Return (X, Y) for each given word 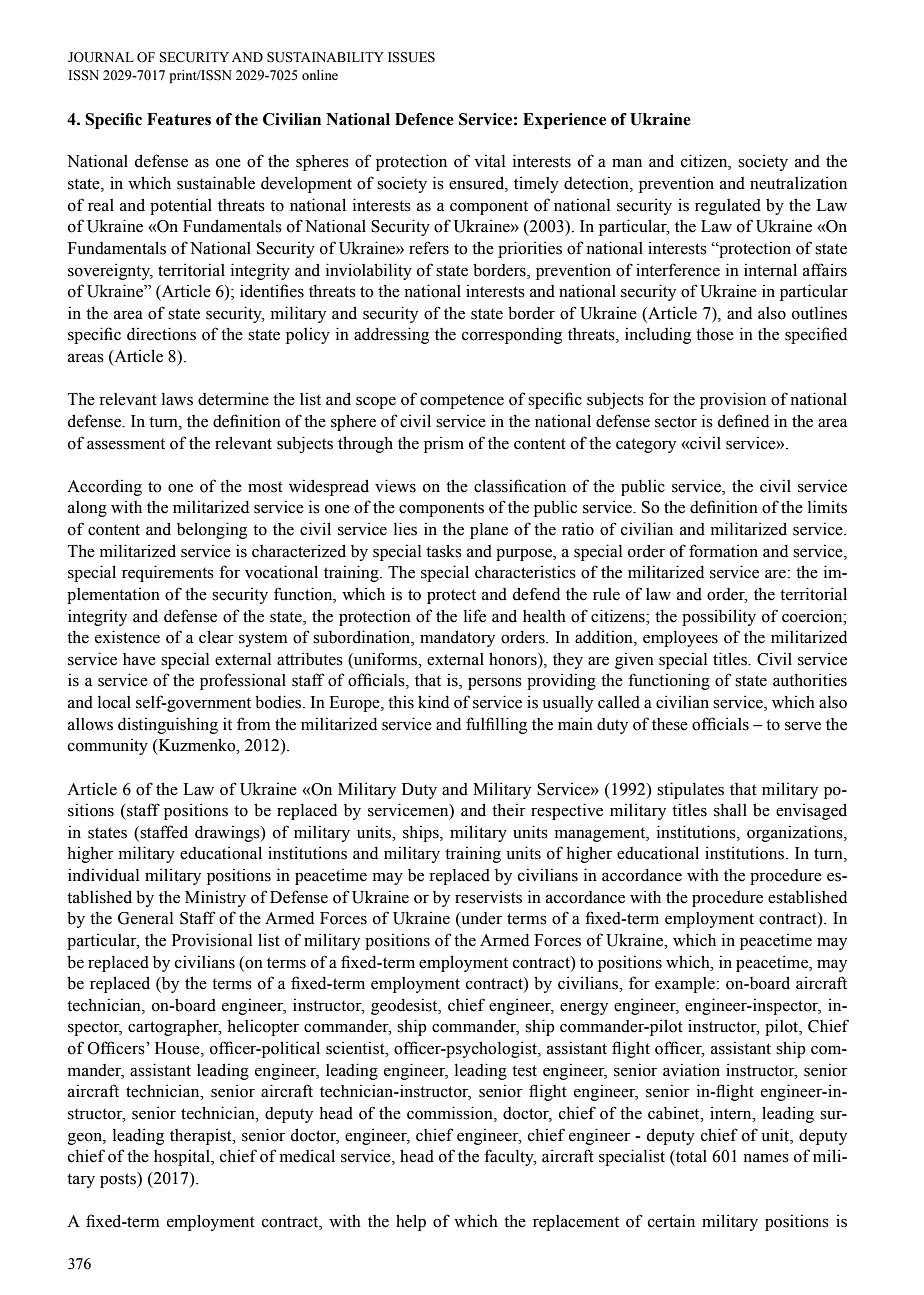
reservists (488, 897)
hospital (183, 1157)
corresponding (512, 335)
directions (161, 334)
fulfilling (496, 725)
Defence (424, 119)
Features (179, 119)
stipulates (690, 790)
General (145, 918)
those (715, 334)
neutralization (798, 183)
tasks (444, 551)
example (685, 985)
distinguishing (168, 725)
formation (723, 551)
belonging (212, 530)
